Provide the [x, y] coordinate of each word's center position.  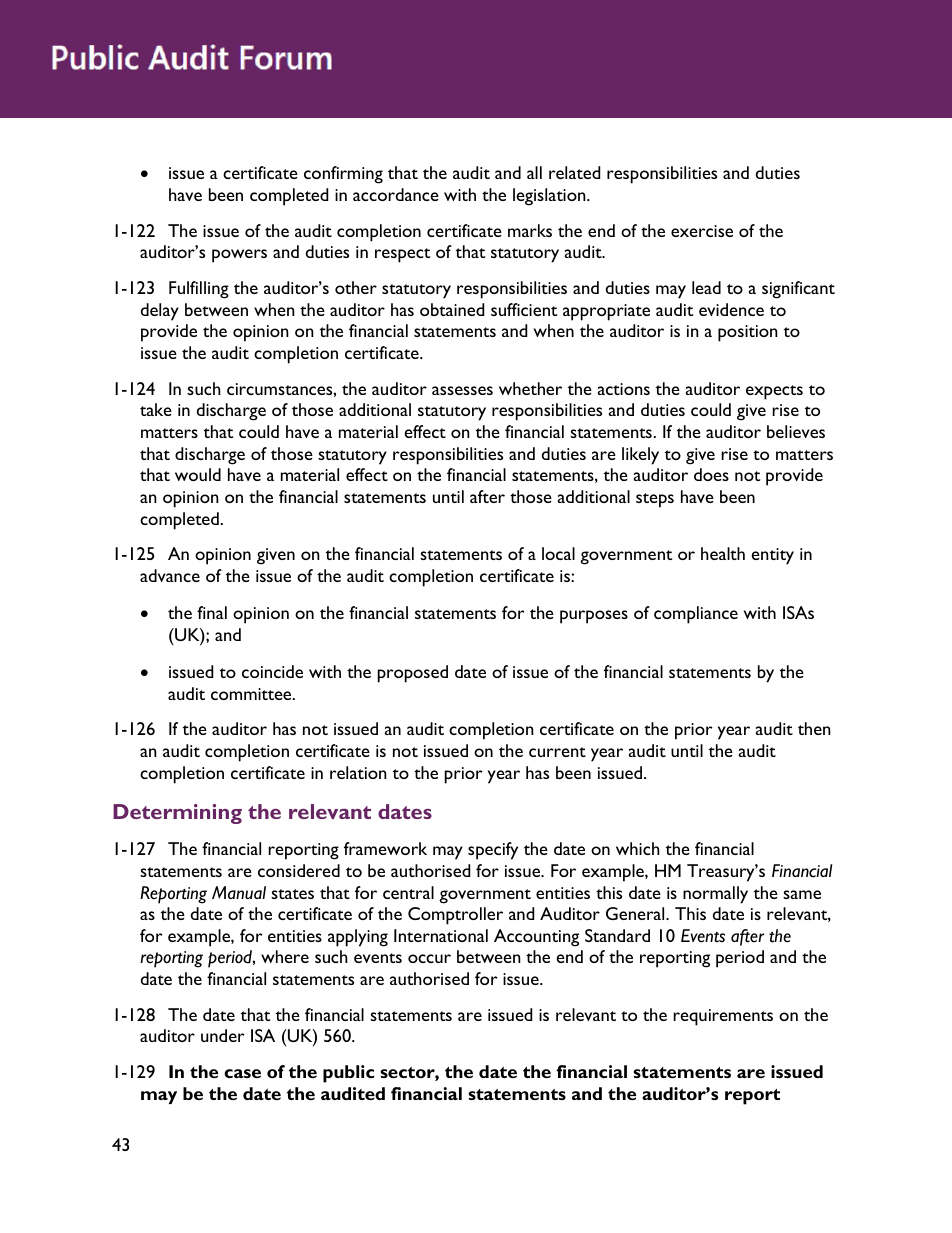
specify [493, 851]
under [223, 1035]
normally [715, 895]
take [156, 409]
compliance [696, 615]
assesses [462, 390]
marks [530, 230]
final [212, 612]
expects [774, 392]
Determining [177, 814]
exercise [702, 231]
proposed [413, 674]
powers [239, 256]
